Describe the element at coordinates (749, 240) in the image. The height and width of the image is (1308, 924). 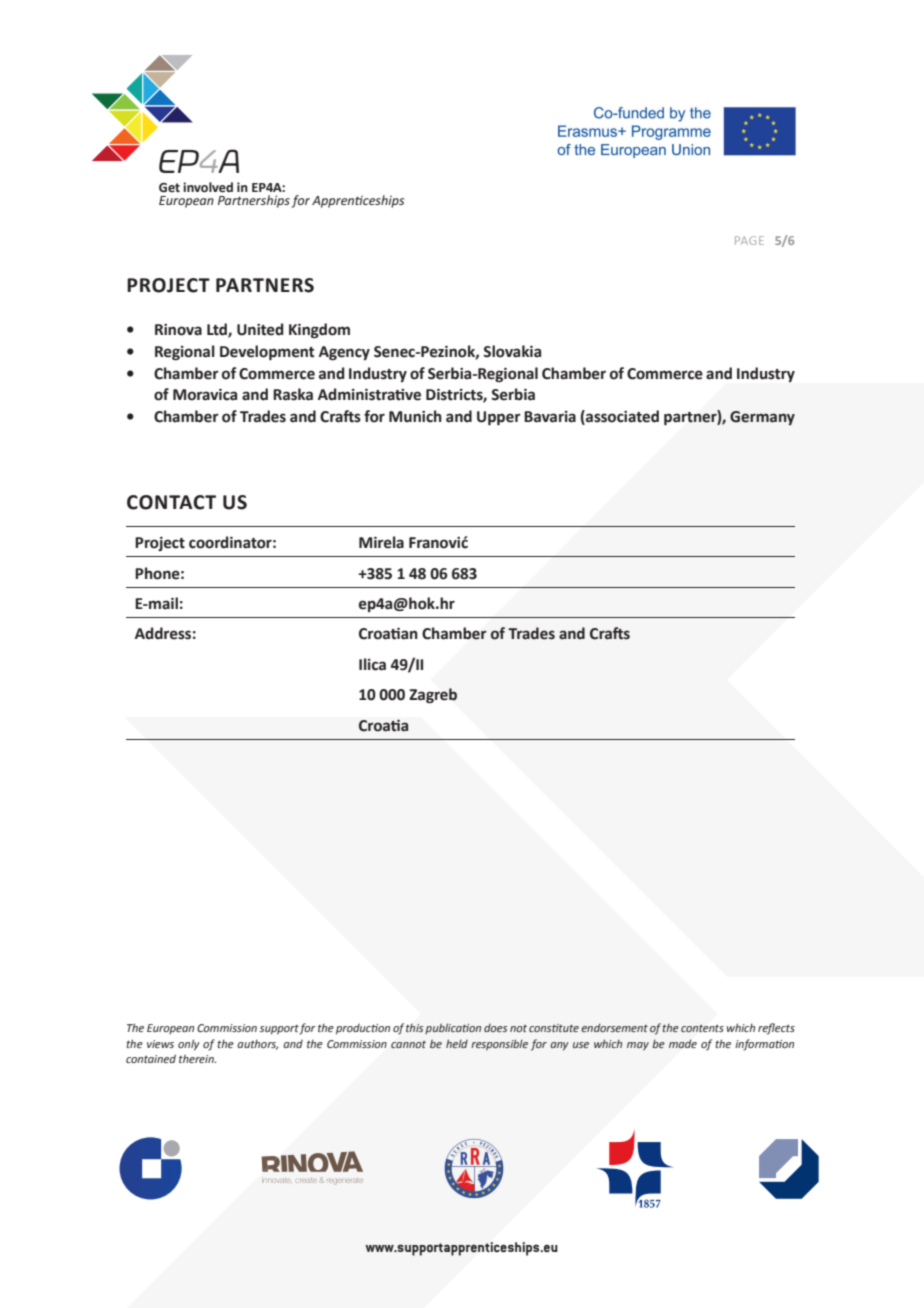
I see `PAGE` at that location.
